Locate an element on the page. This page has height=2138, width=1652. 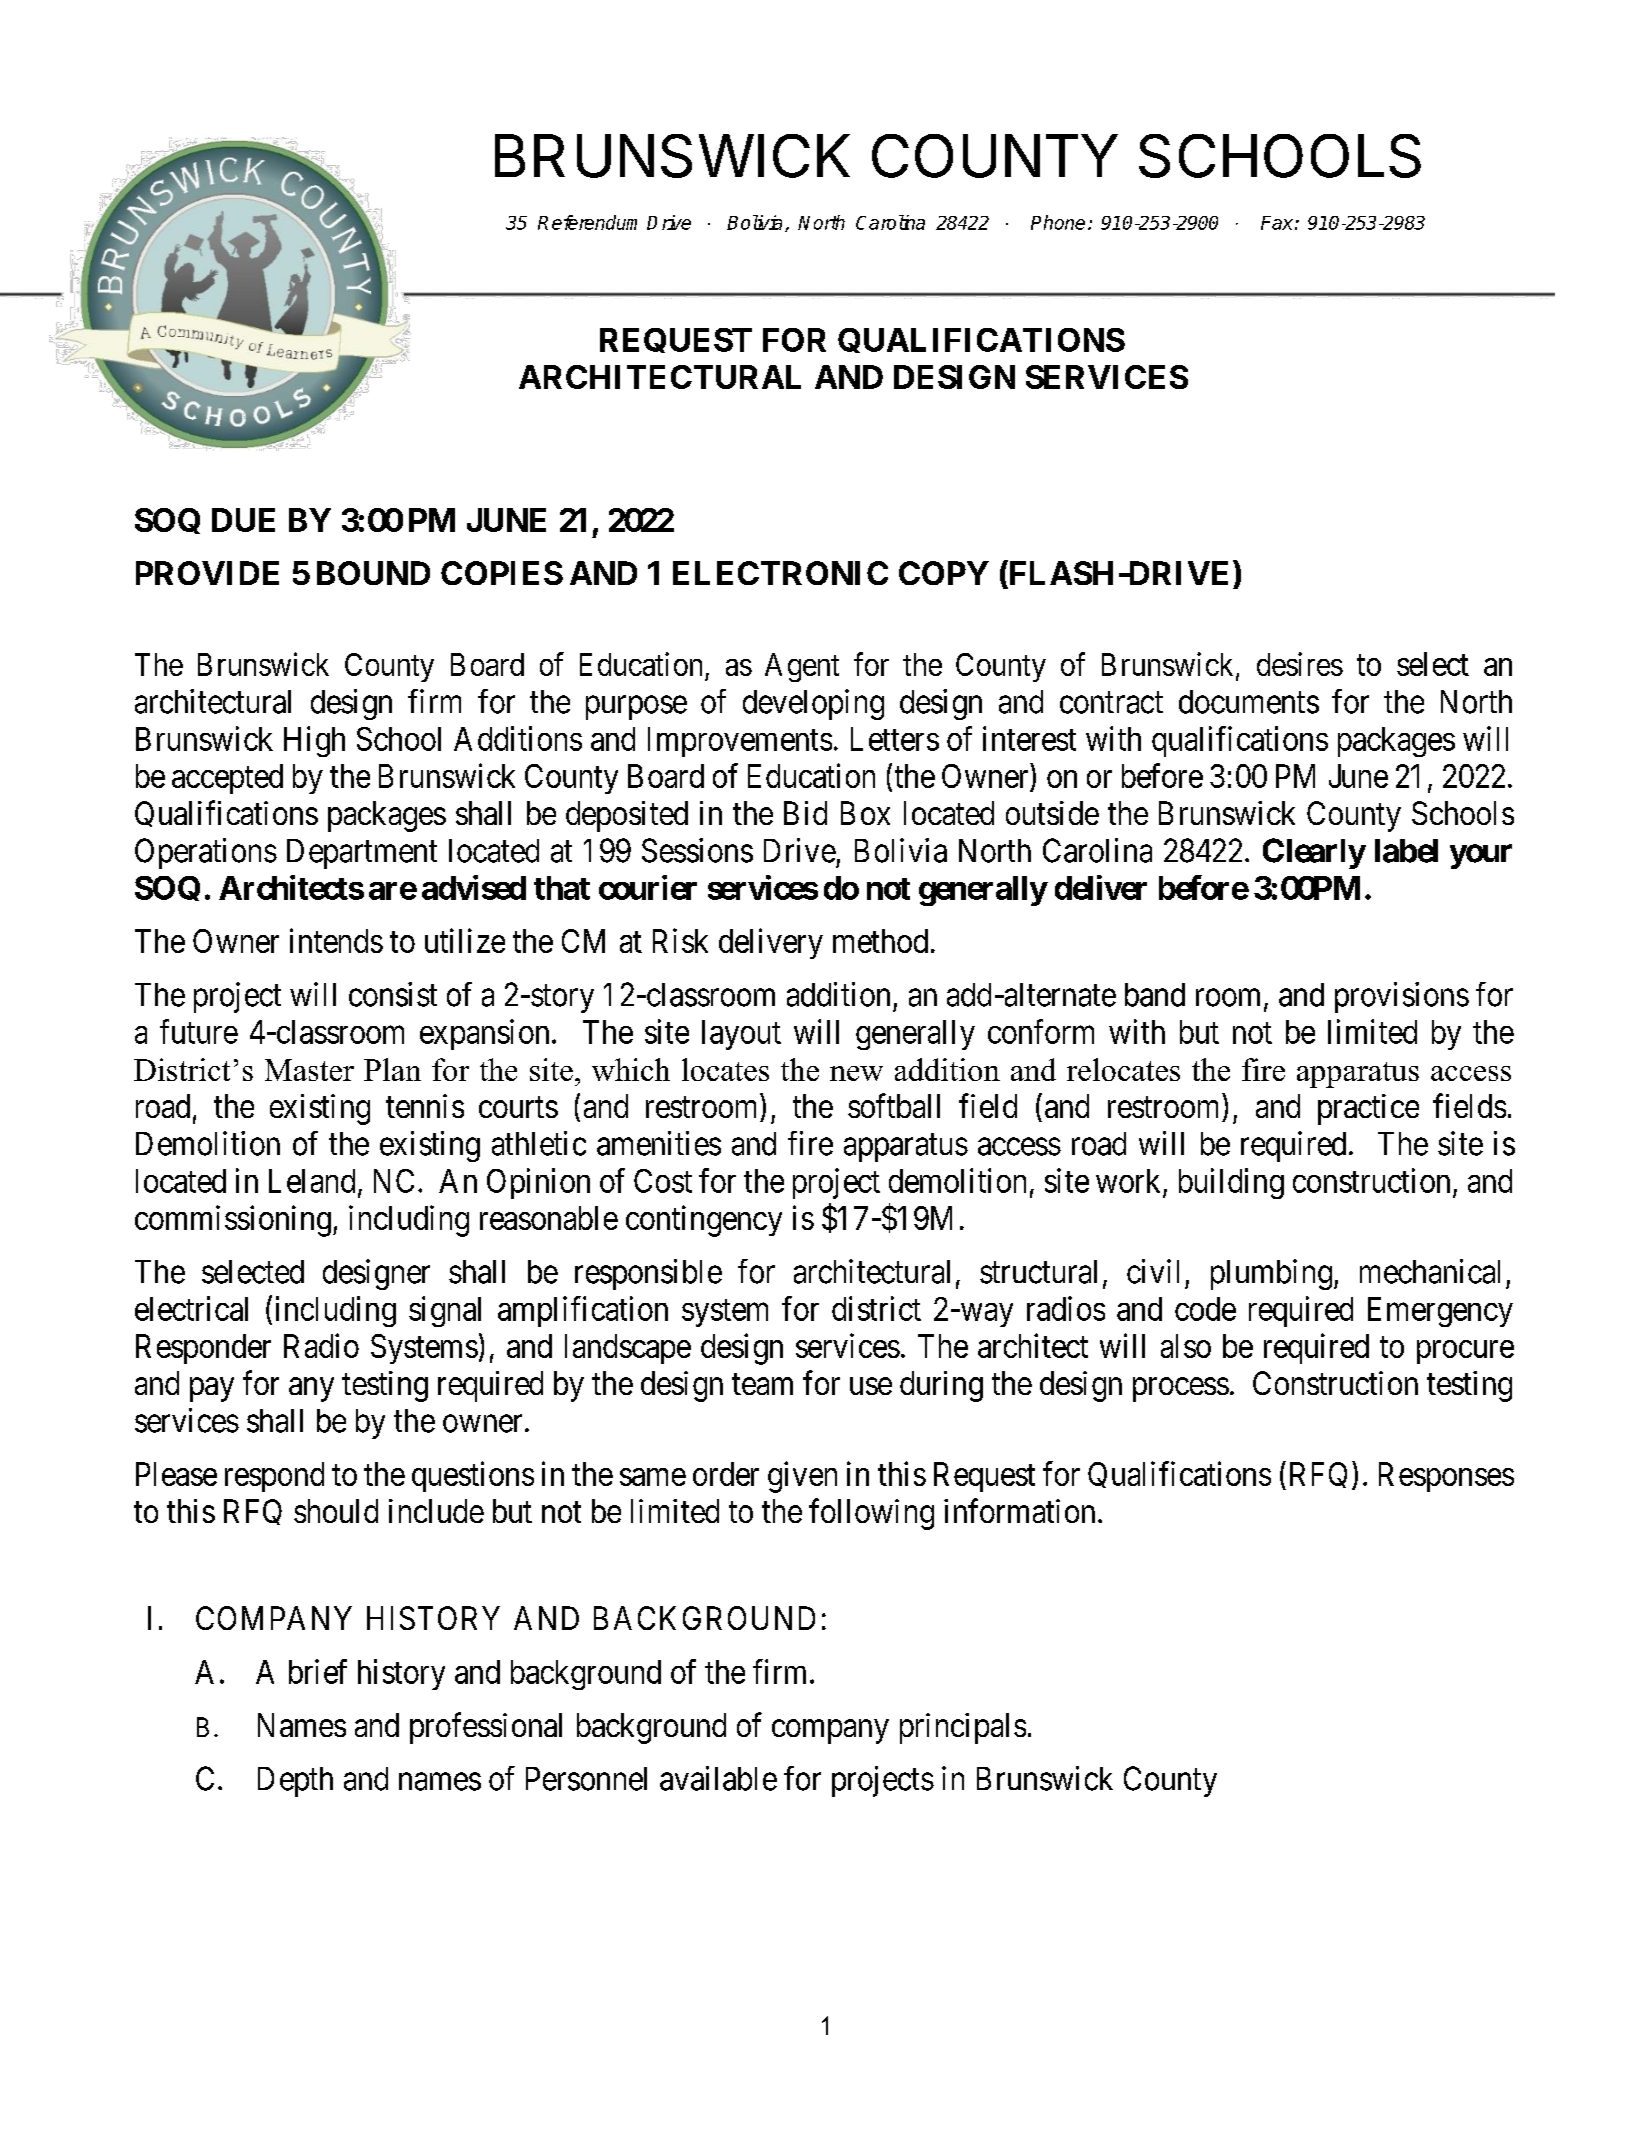
desires is located at coordinates (1300, 664).
